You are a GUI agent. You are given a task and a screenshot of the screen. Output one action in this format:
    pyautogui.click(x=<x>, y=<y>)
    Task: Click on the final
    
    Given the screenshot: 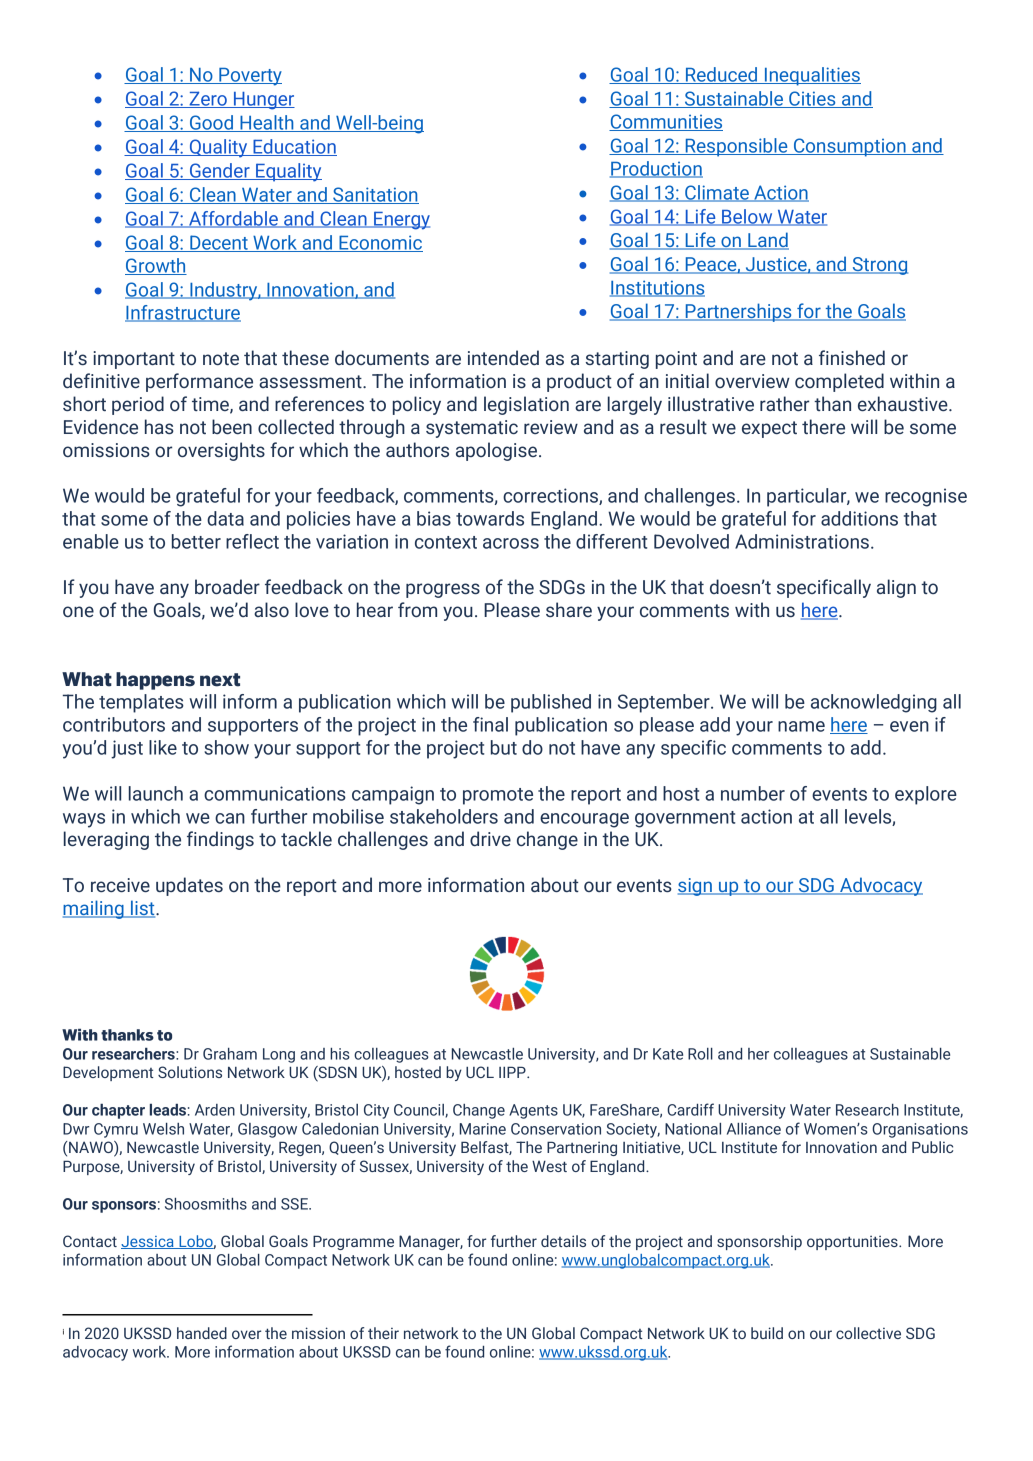 What is the action you would take?
    pyautogui.click(x=490, y=724)
